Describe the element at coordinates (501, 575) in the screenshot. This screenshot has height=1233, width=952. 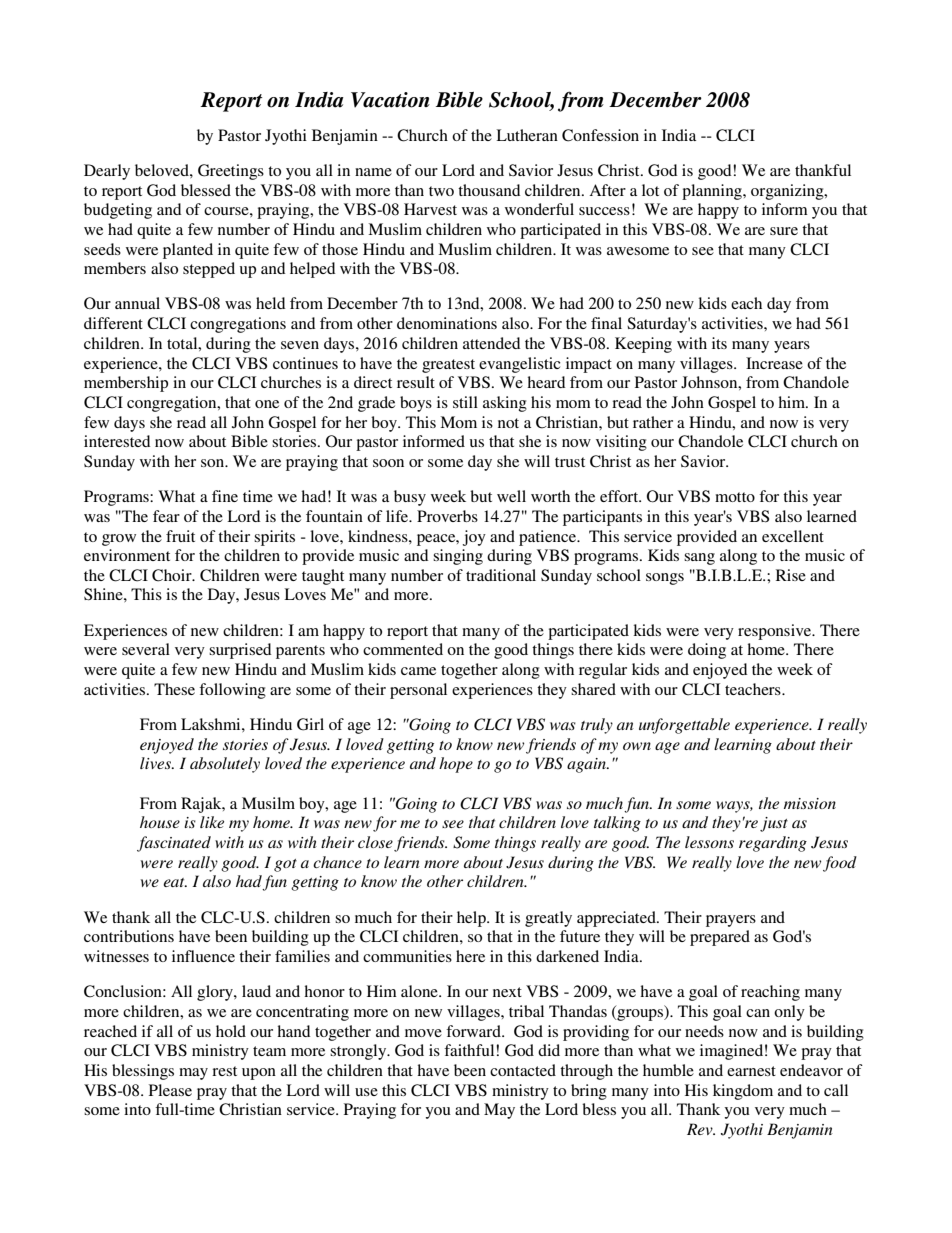
I see `traditional` at that location.
